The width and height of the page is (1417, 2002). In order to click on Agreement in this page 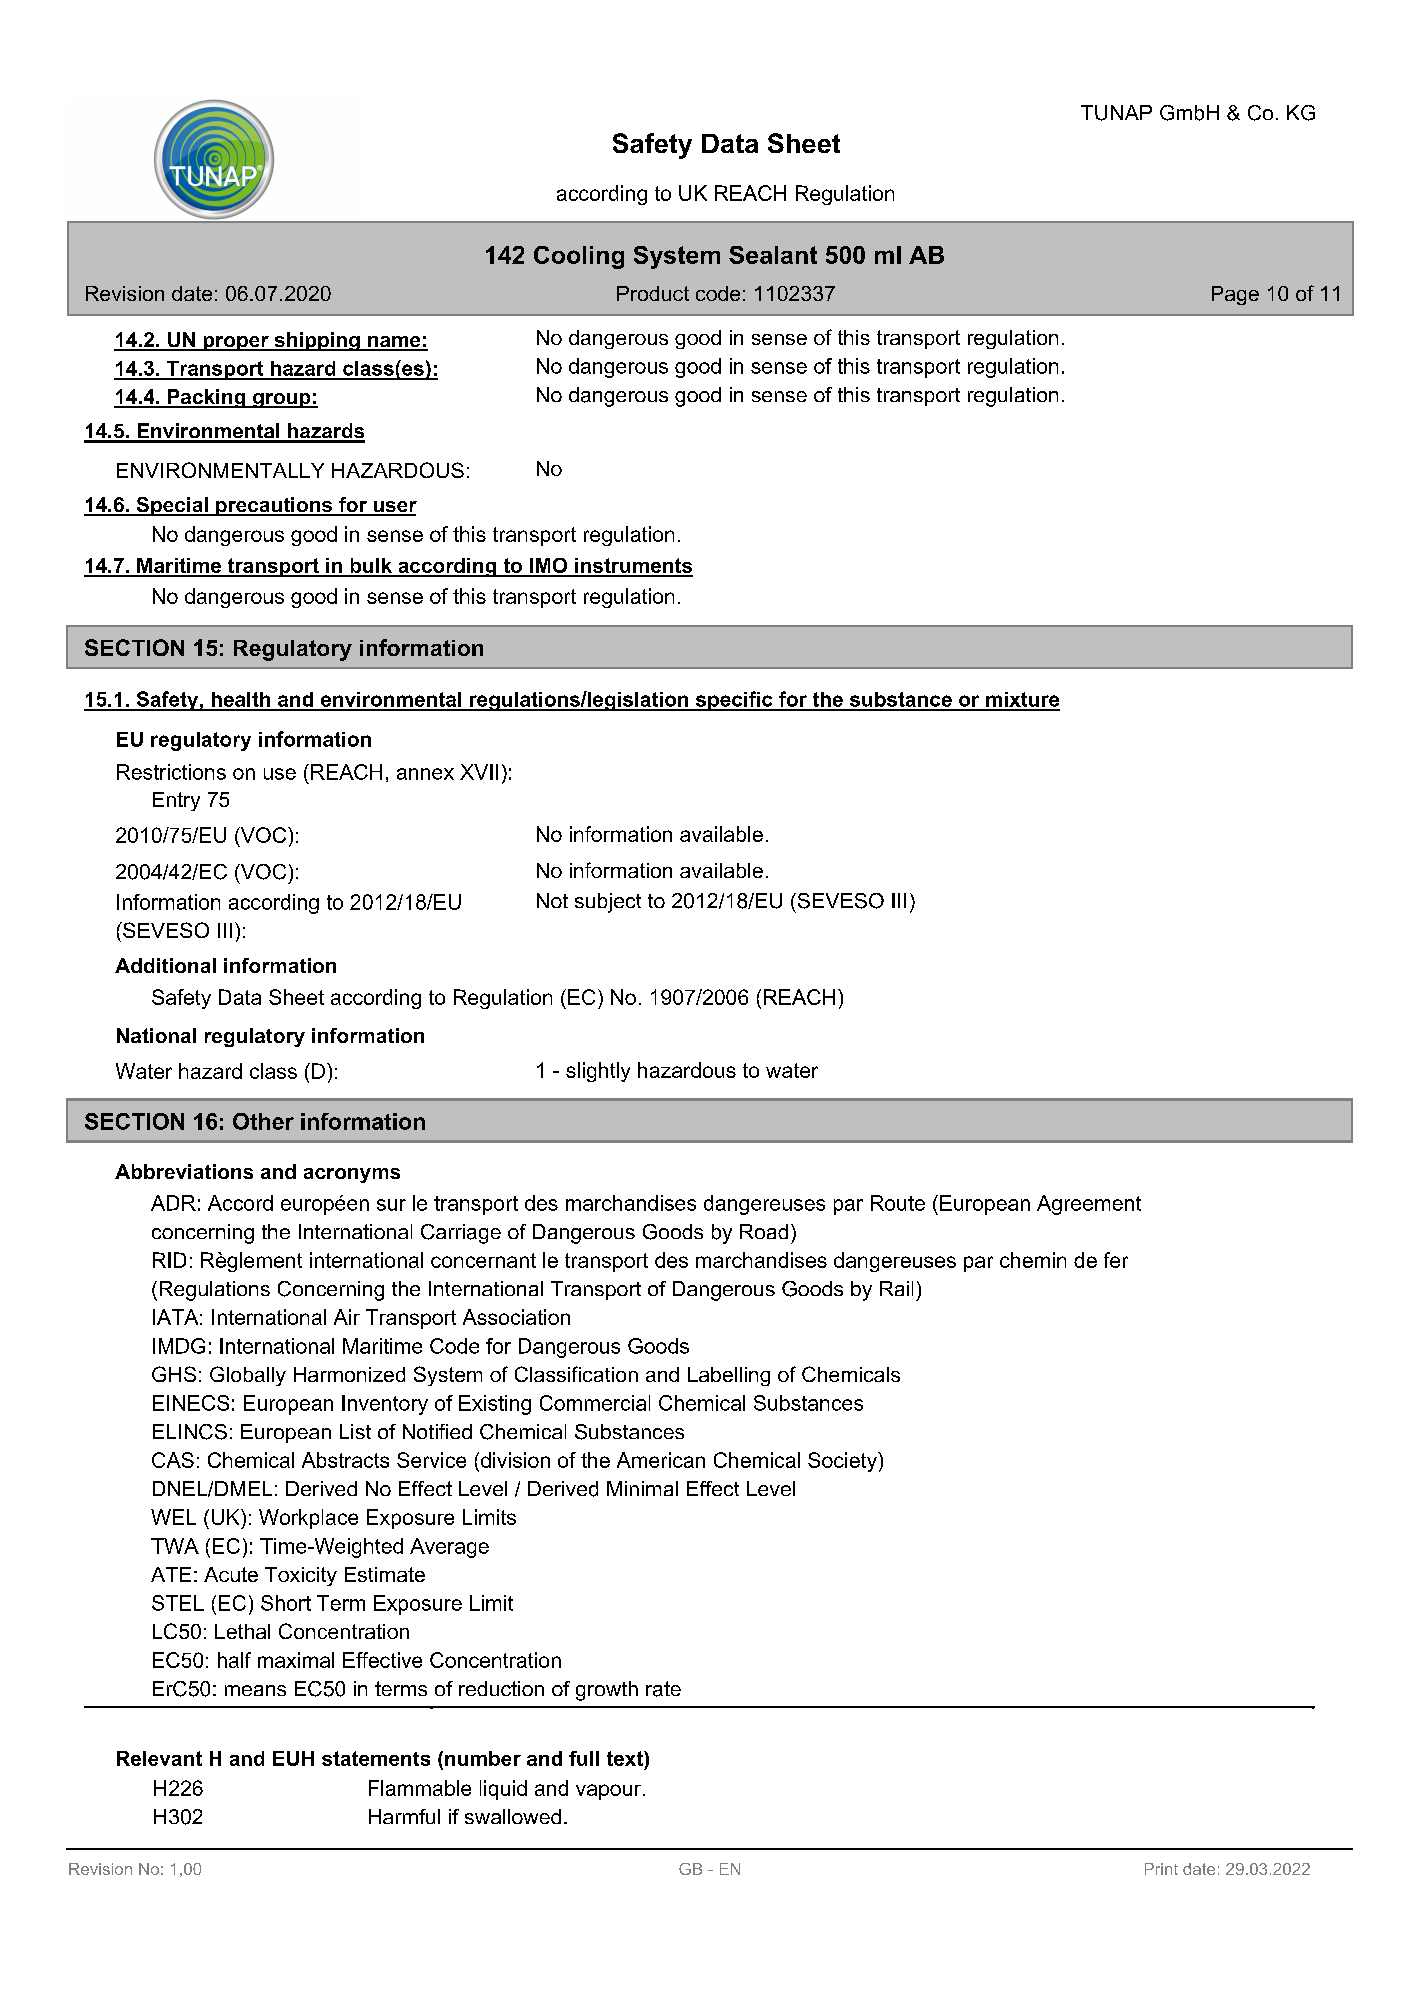, I will do `click(1089, 1205)`.
